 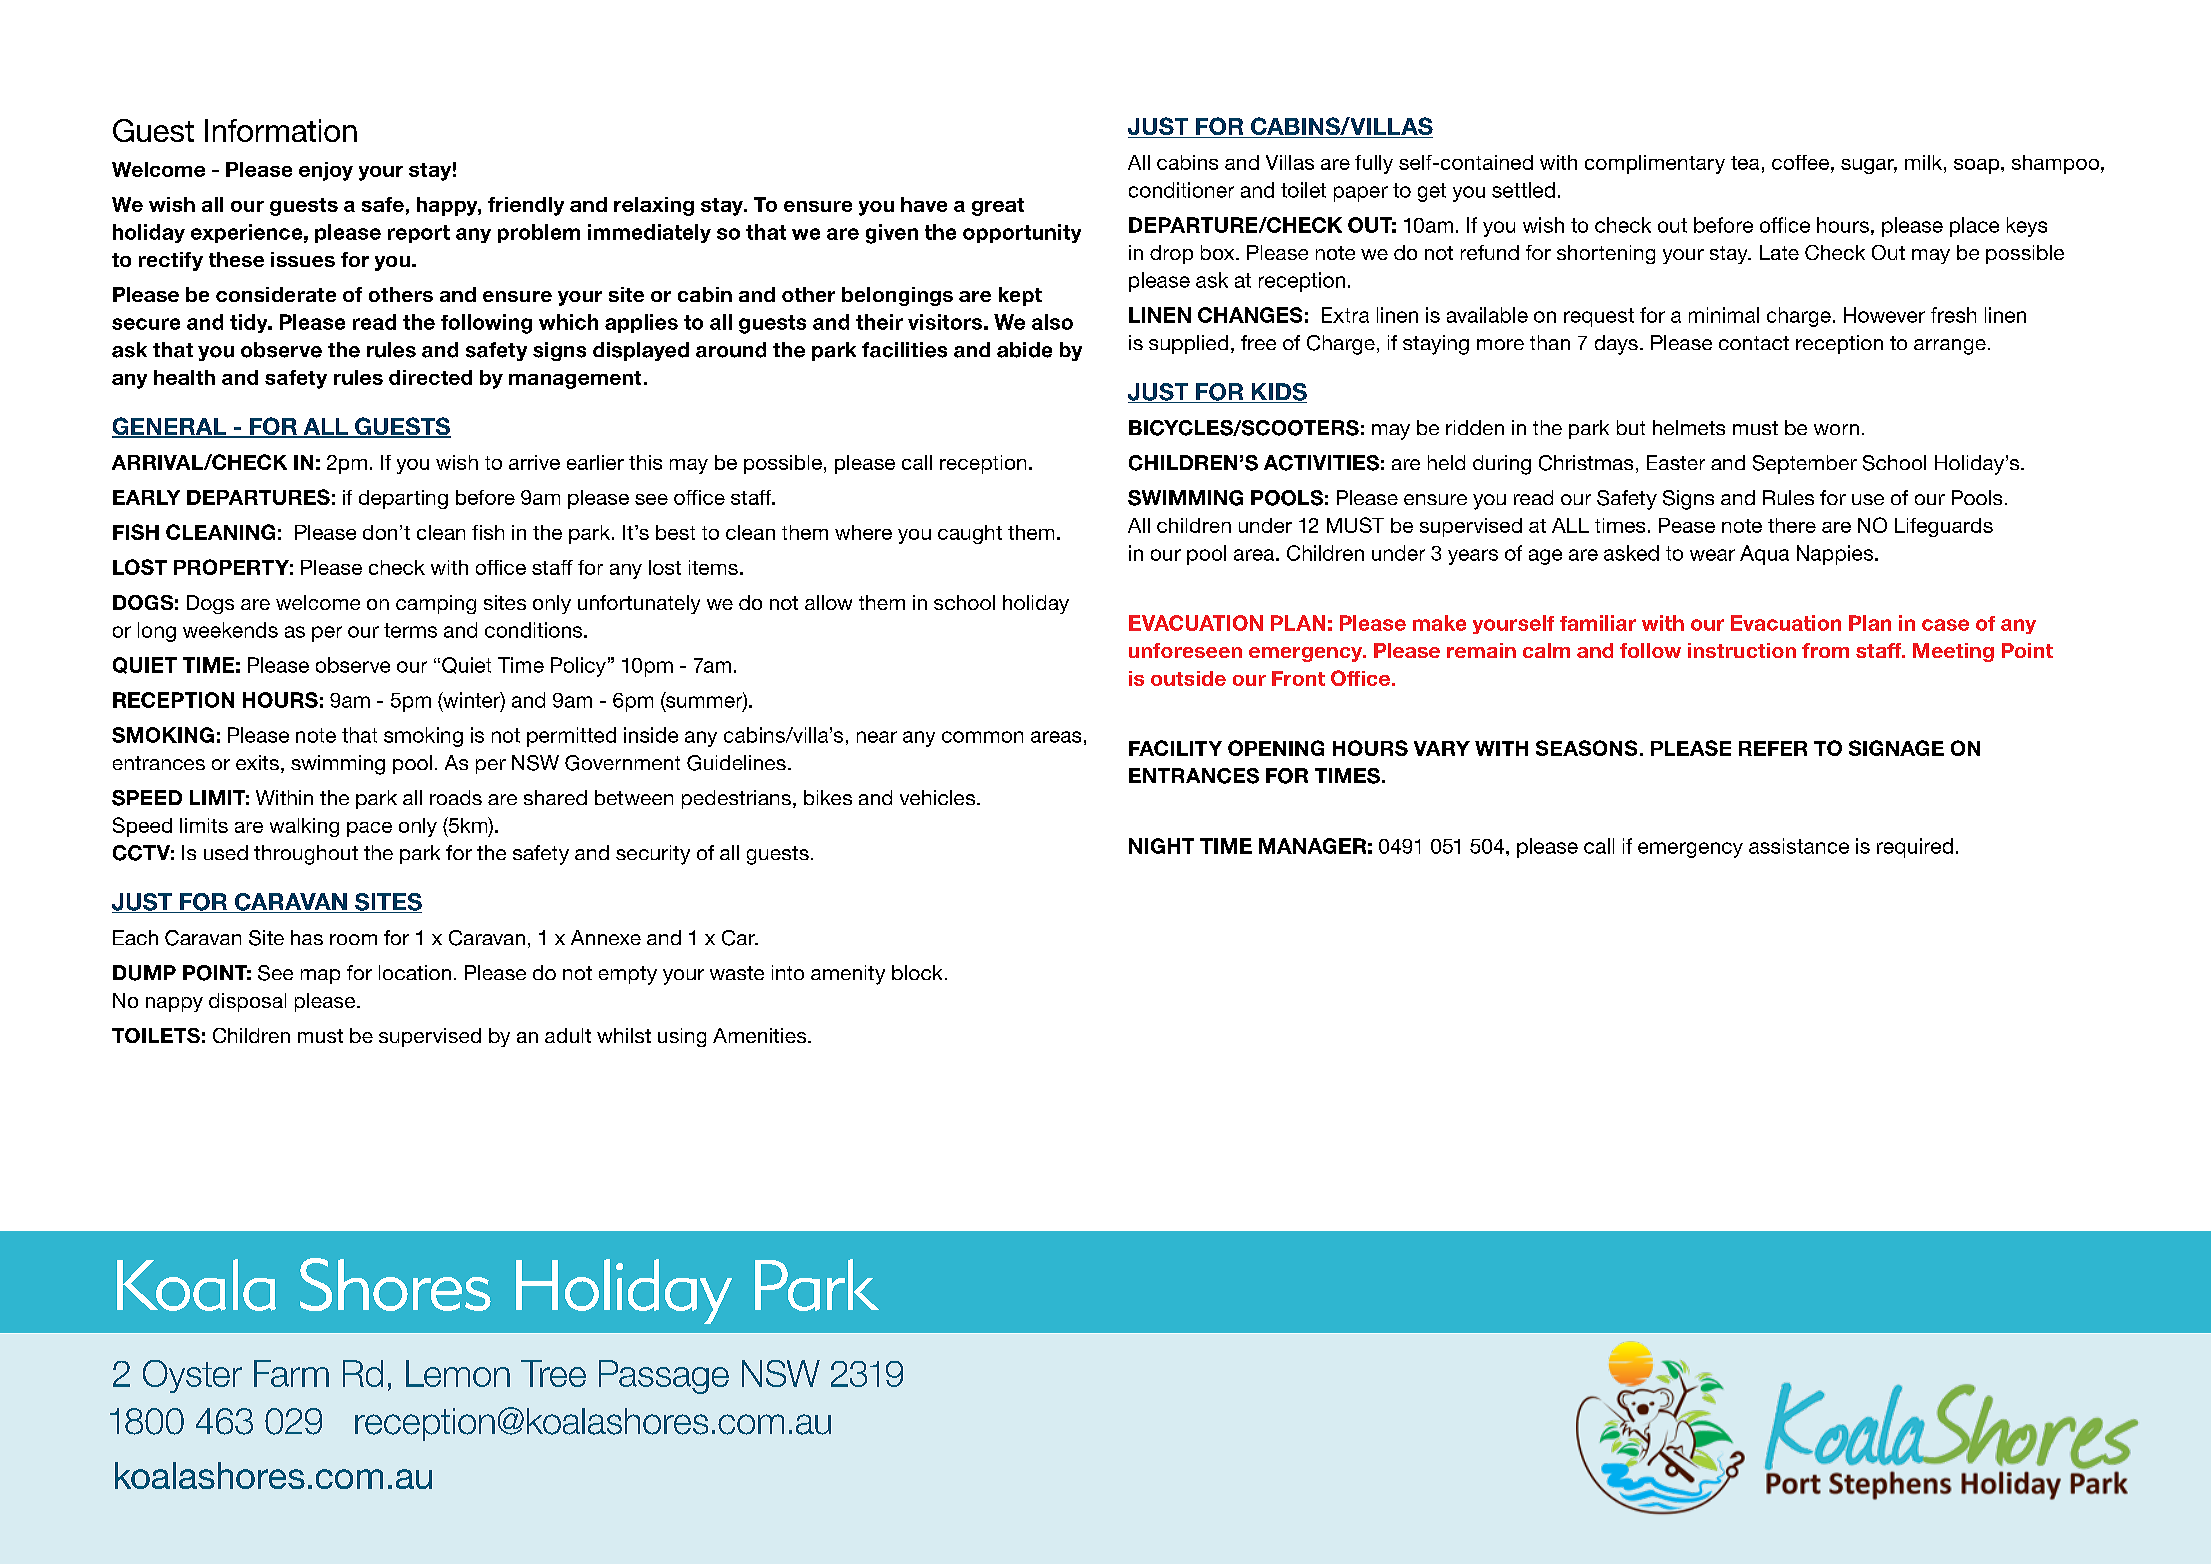 What do you see at coordinates (1799, 846) in the screenshot?
I see `assistance` at bounding box center [1799, 846].
